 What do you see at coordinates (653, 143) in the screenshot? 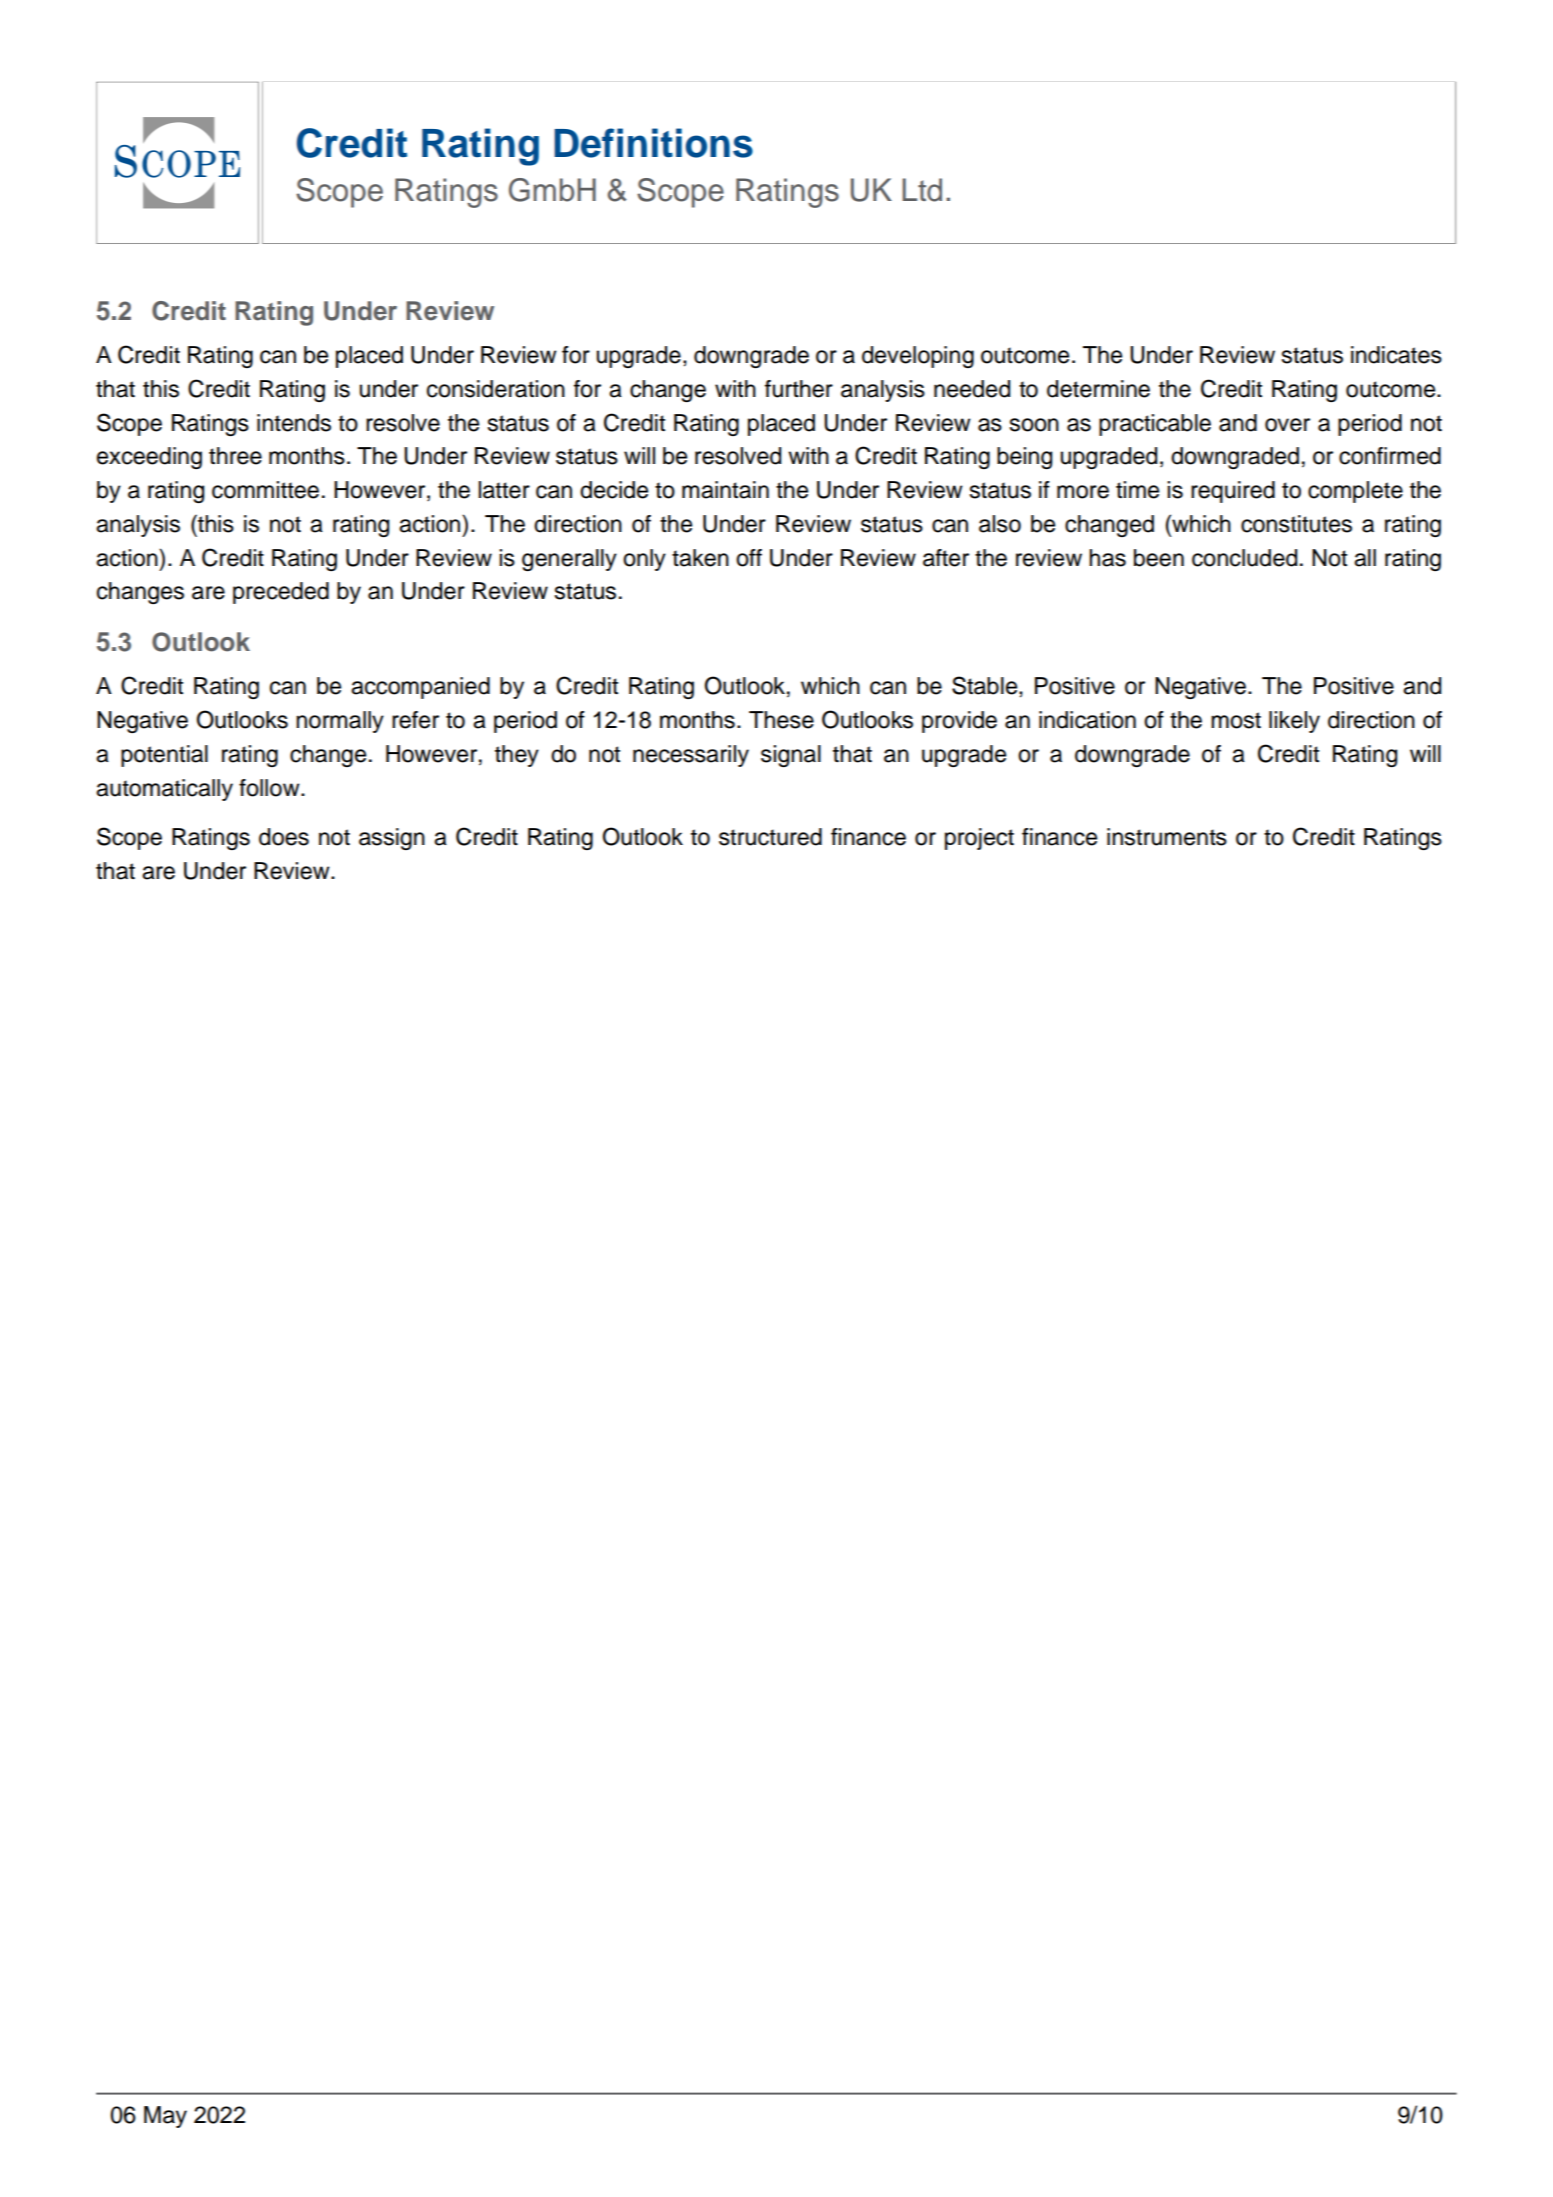
I see `Definitions` at bounding box center [653, 143].
